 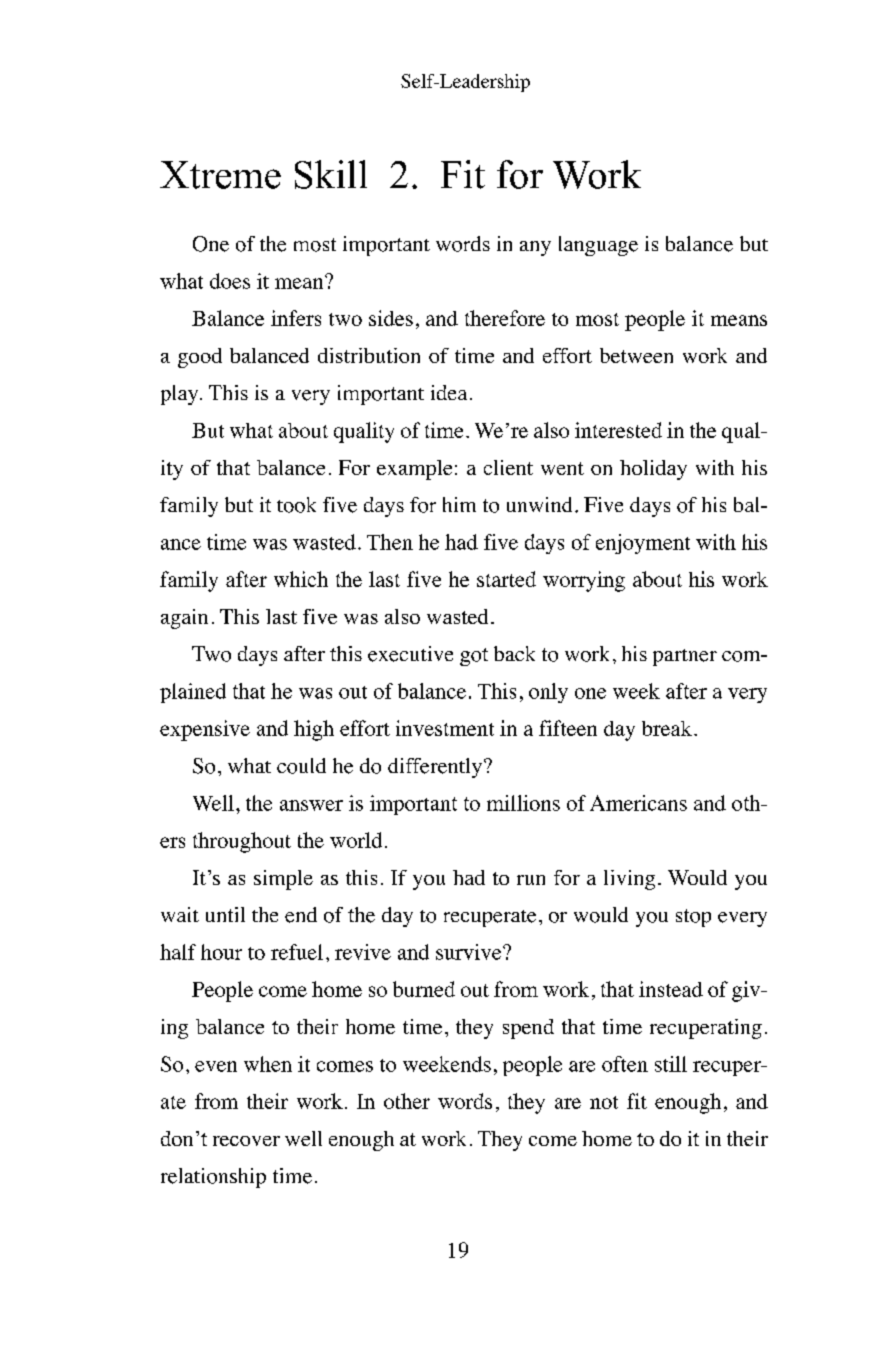 What do you see at coordinates (598, 246) in the screenshot?
I see `language` at bounding box center [598, 246].
